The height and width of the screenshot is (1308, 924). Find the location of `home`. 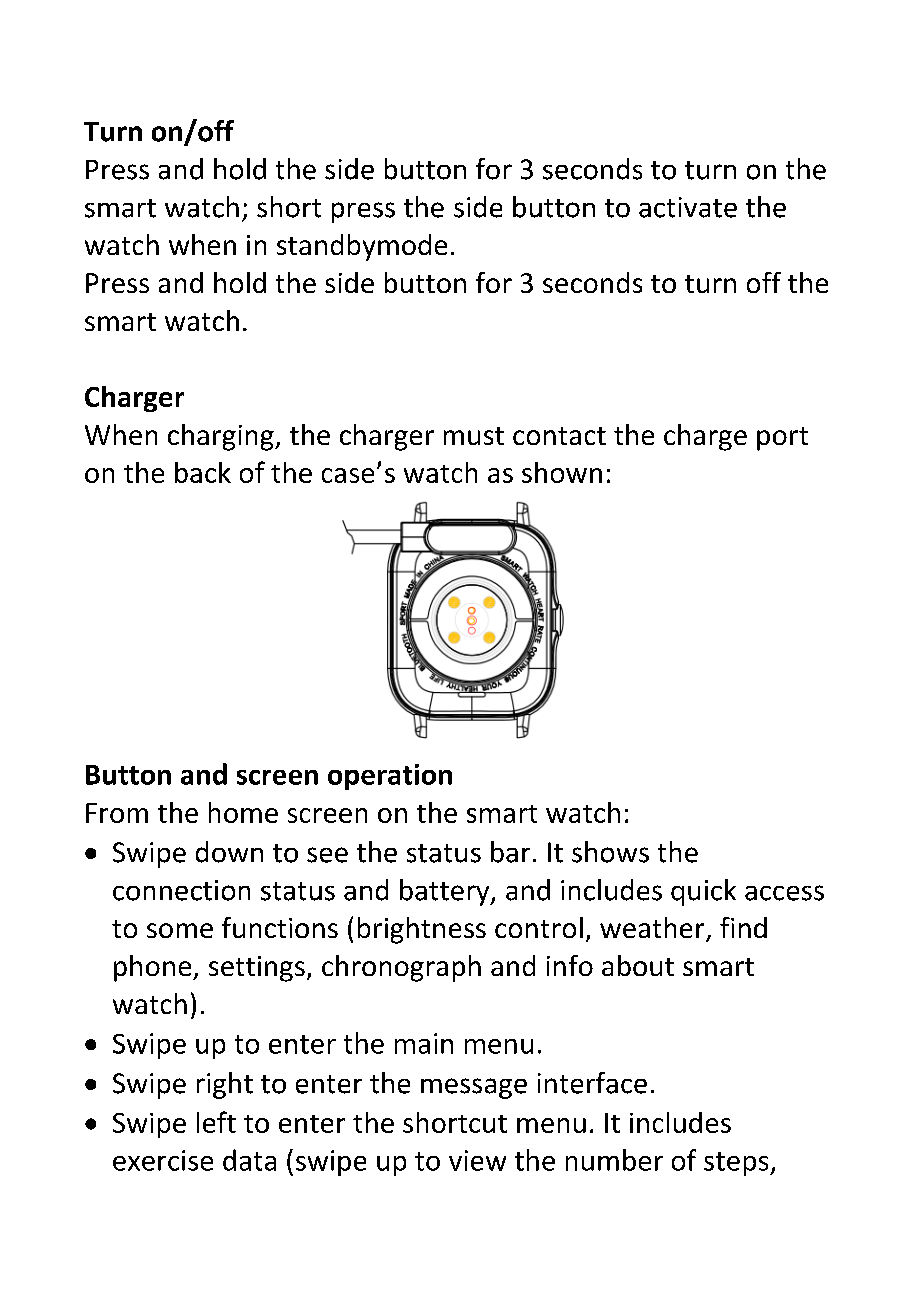

home is located at coordinates (243, 812).
